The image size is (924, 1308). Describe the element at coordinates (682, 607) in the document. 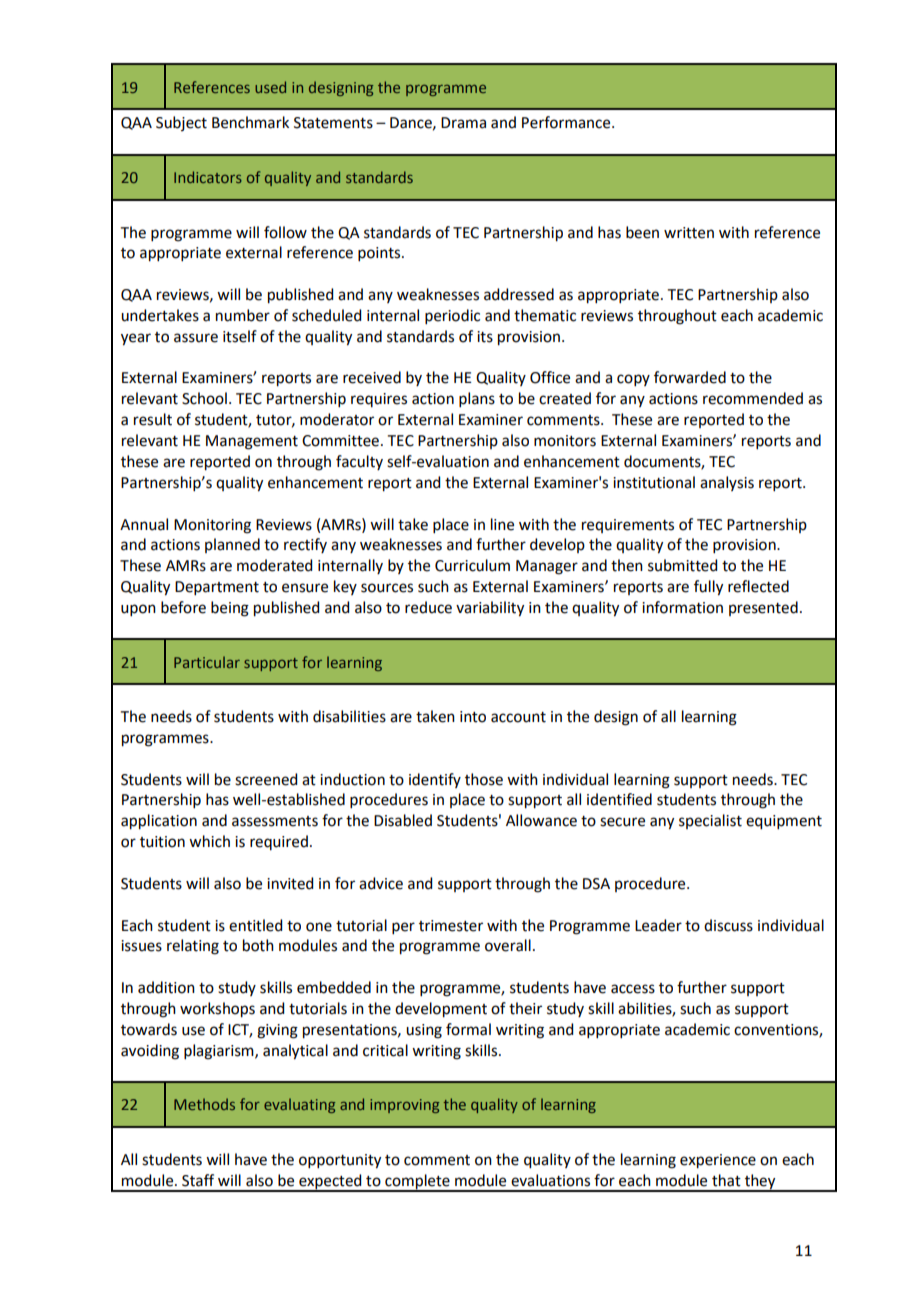

I see `information` at that location.
